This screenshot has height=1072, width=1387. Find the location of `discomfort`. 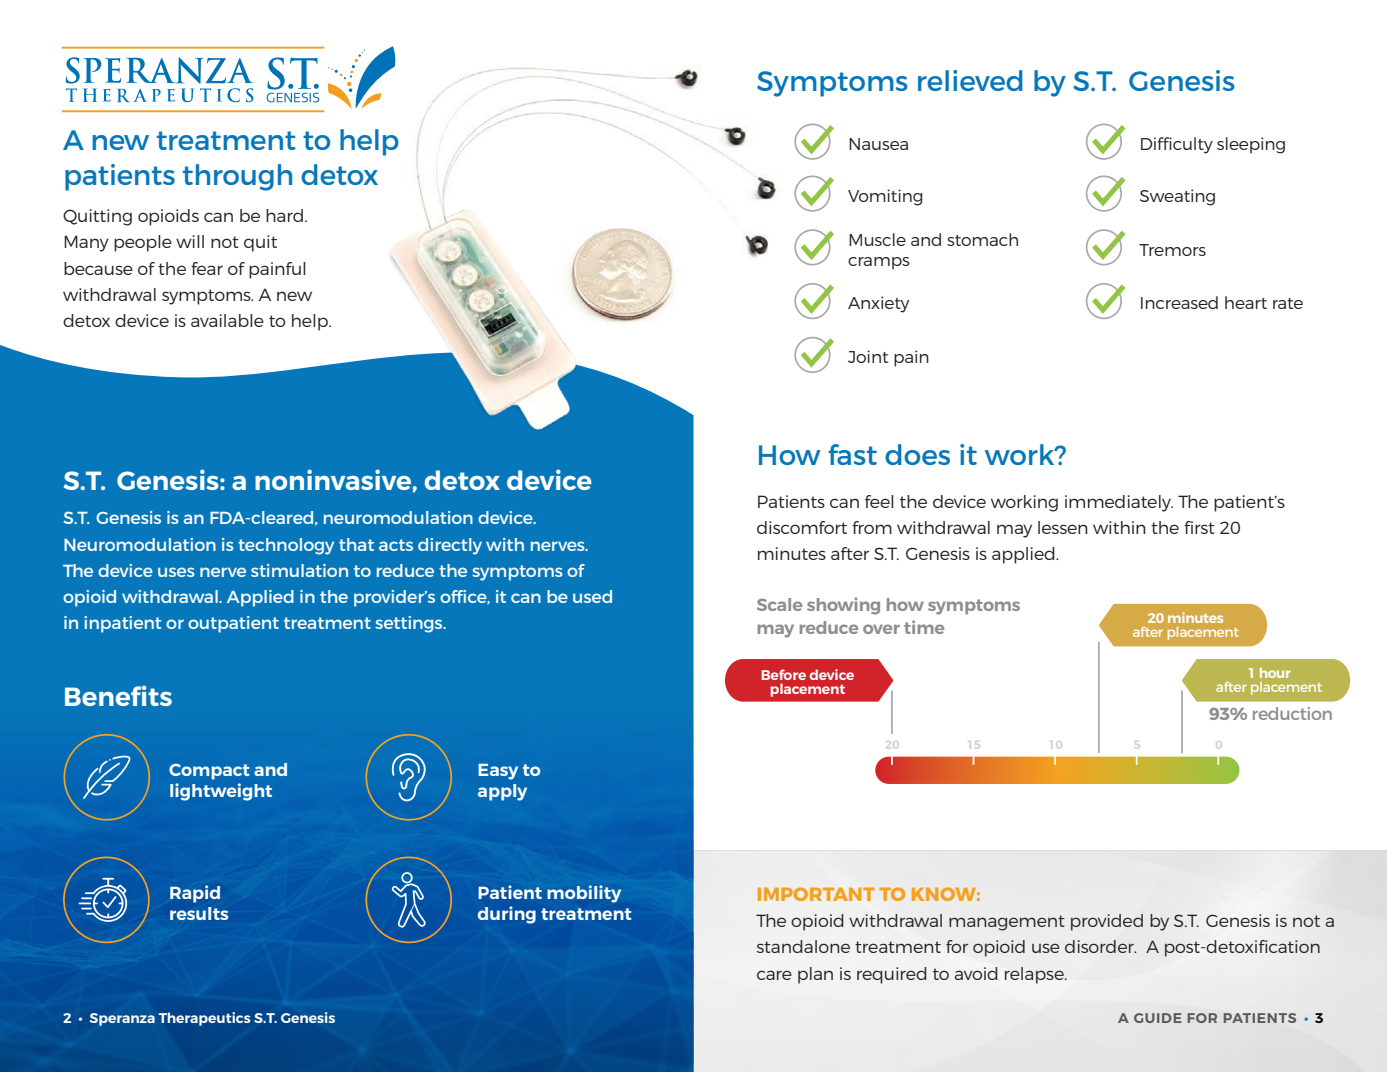

discomfort is located at coordinates (802, 527).
